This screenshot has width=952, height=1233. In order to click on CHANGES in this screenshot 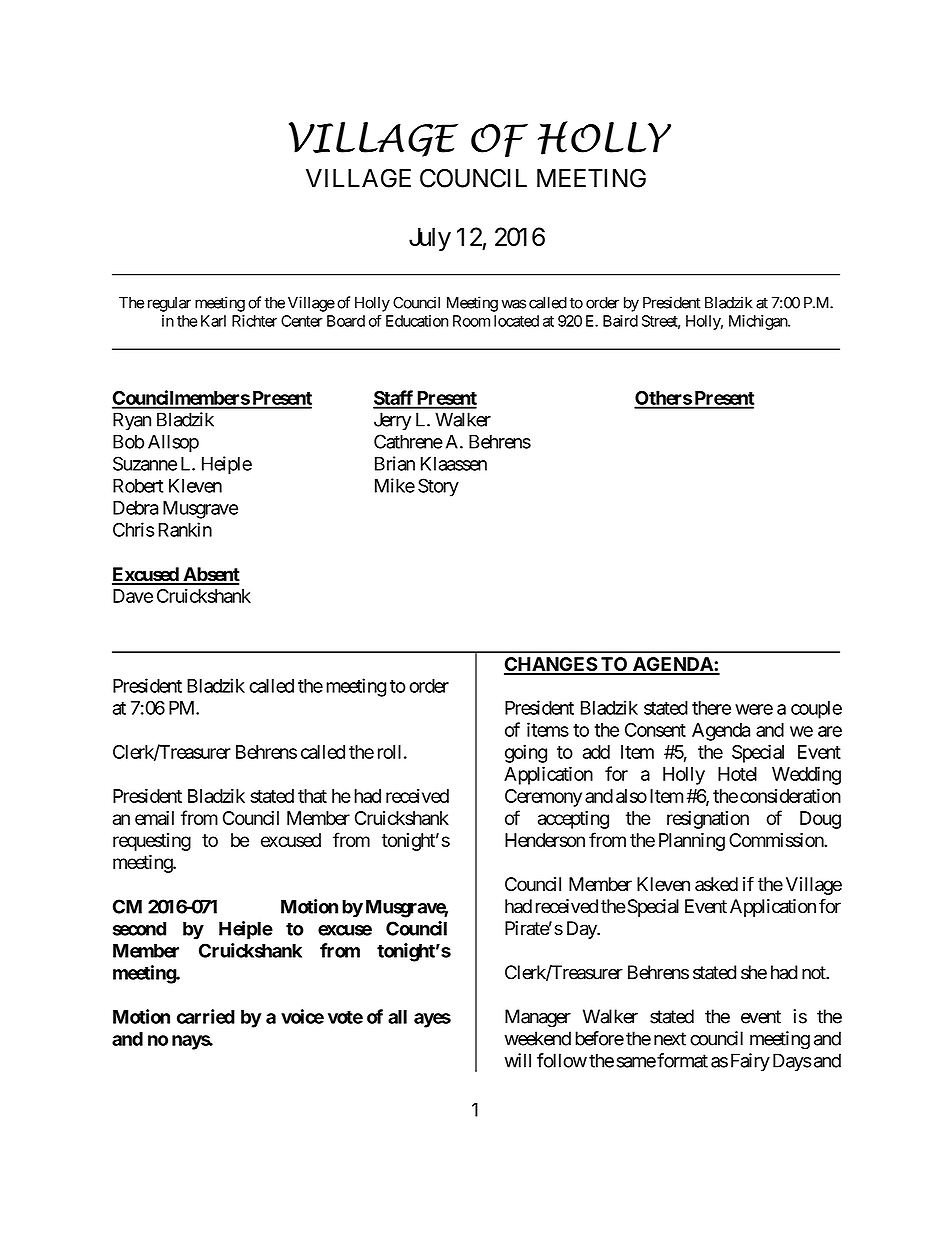, I will do `click(551, 665)`.
